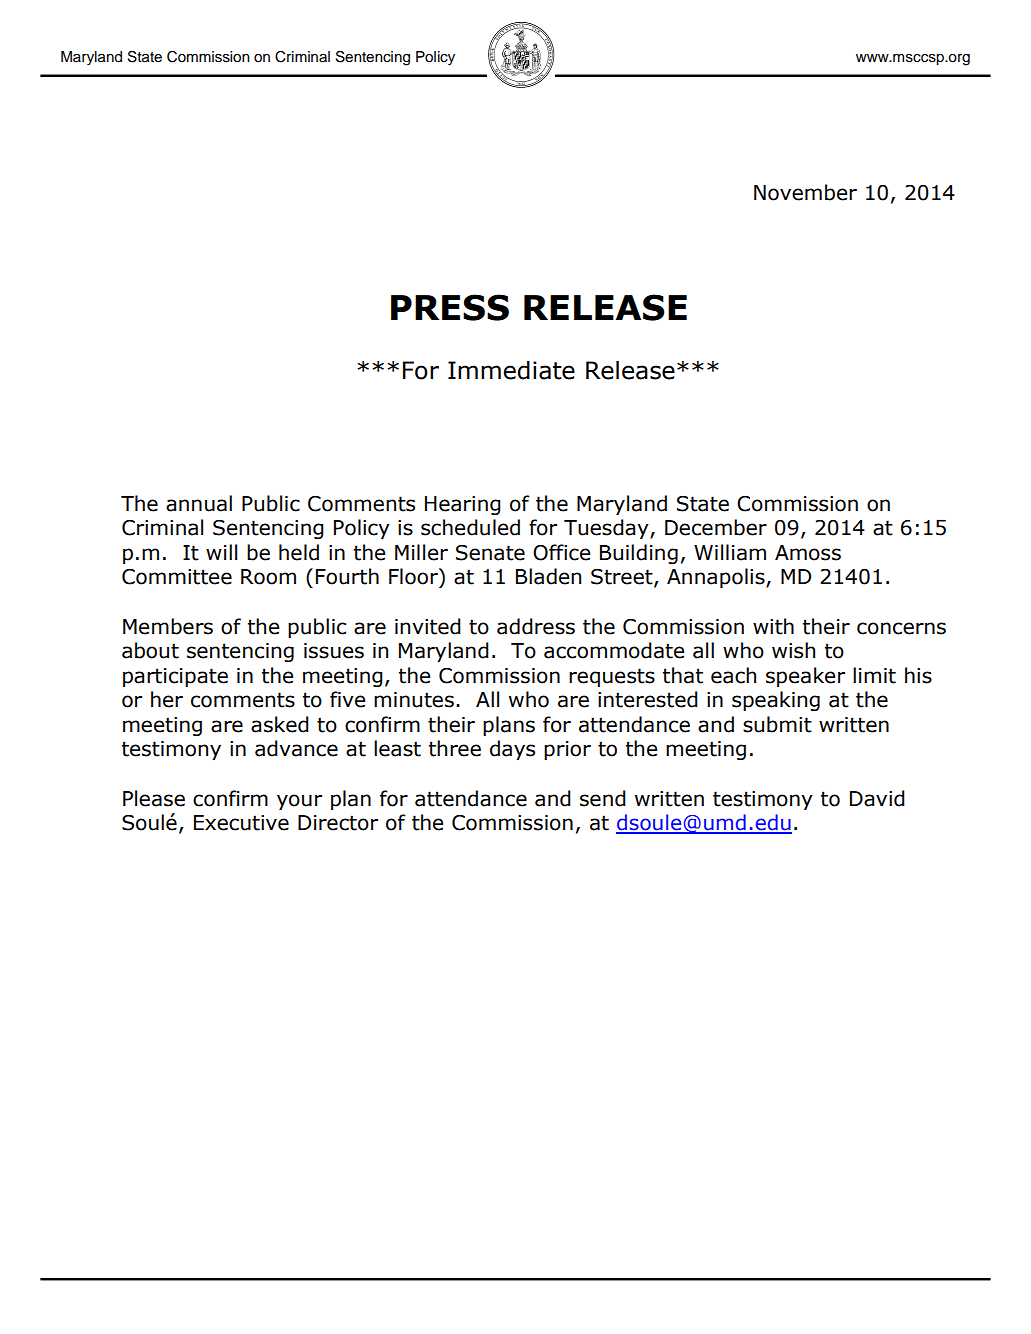 This screenshot has width=1031, height=1334. What do you see at coordinates (716, 527) in the screenshot?
I see `December` at bounding box center [716, 527].
